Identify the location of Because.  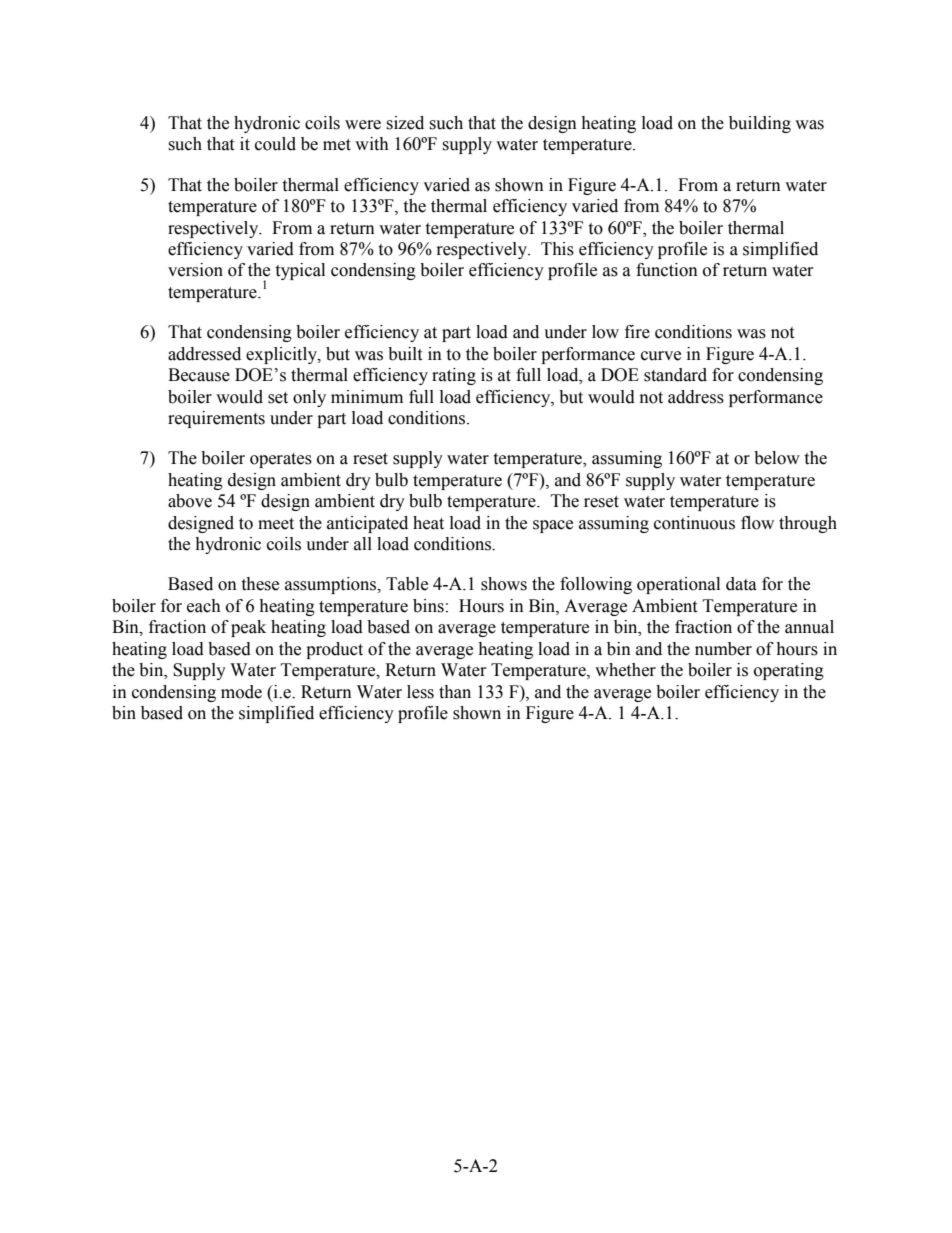
(199, 375).
